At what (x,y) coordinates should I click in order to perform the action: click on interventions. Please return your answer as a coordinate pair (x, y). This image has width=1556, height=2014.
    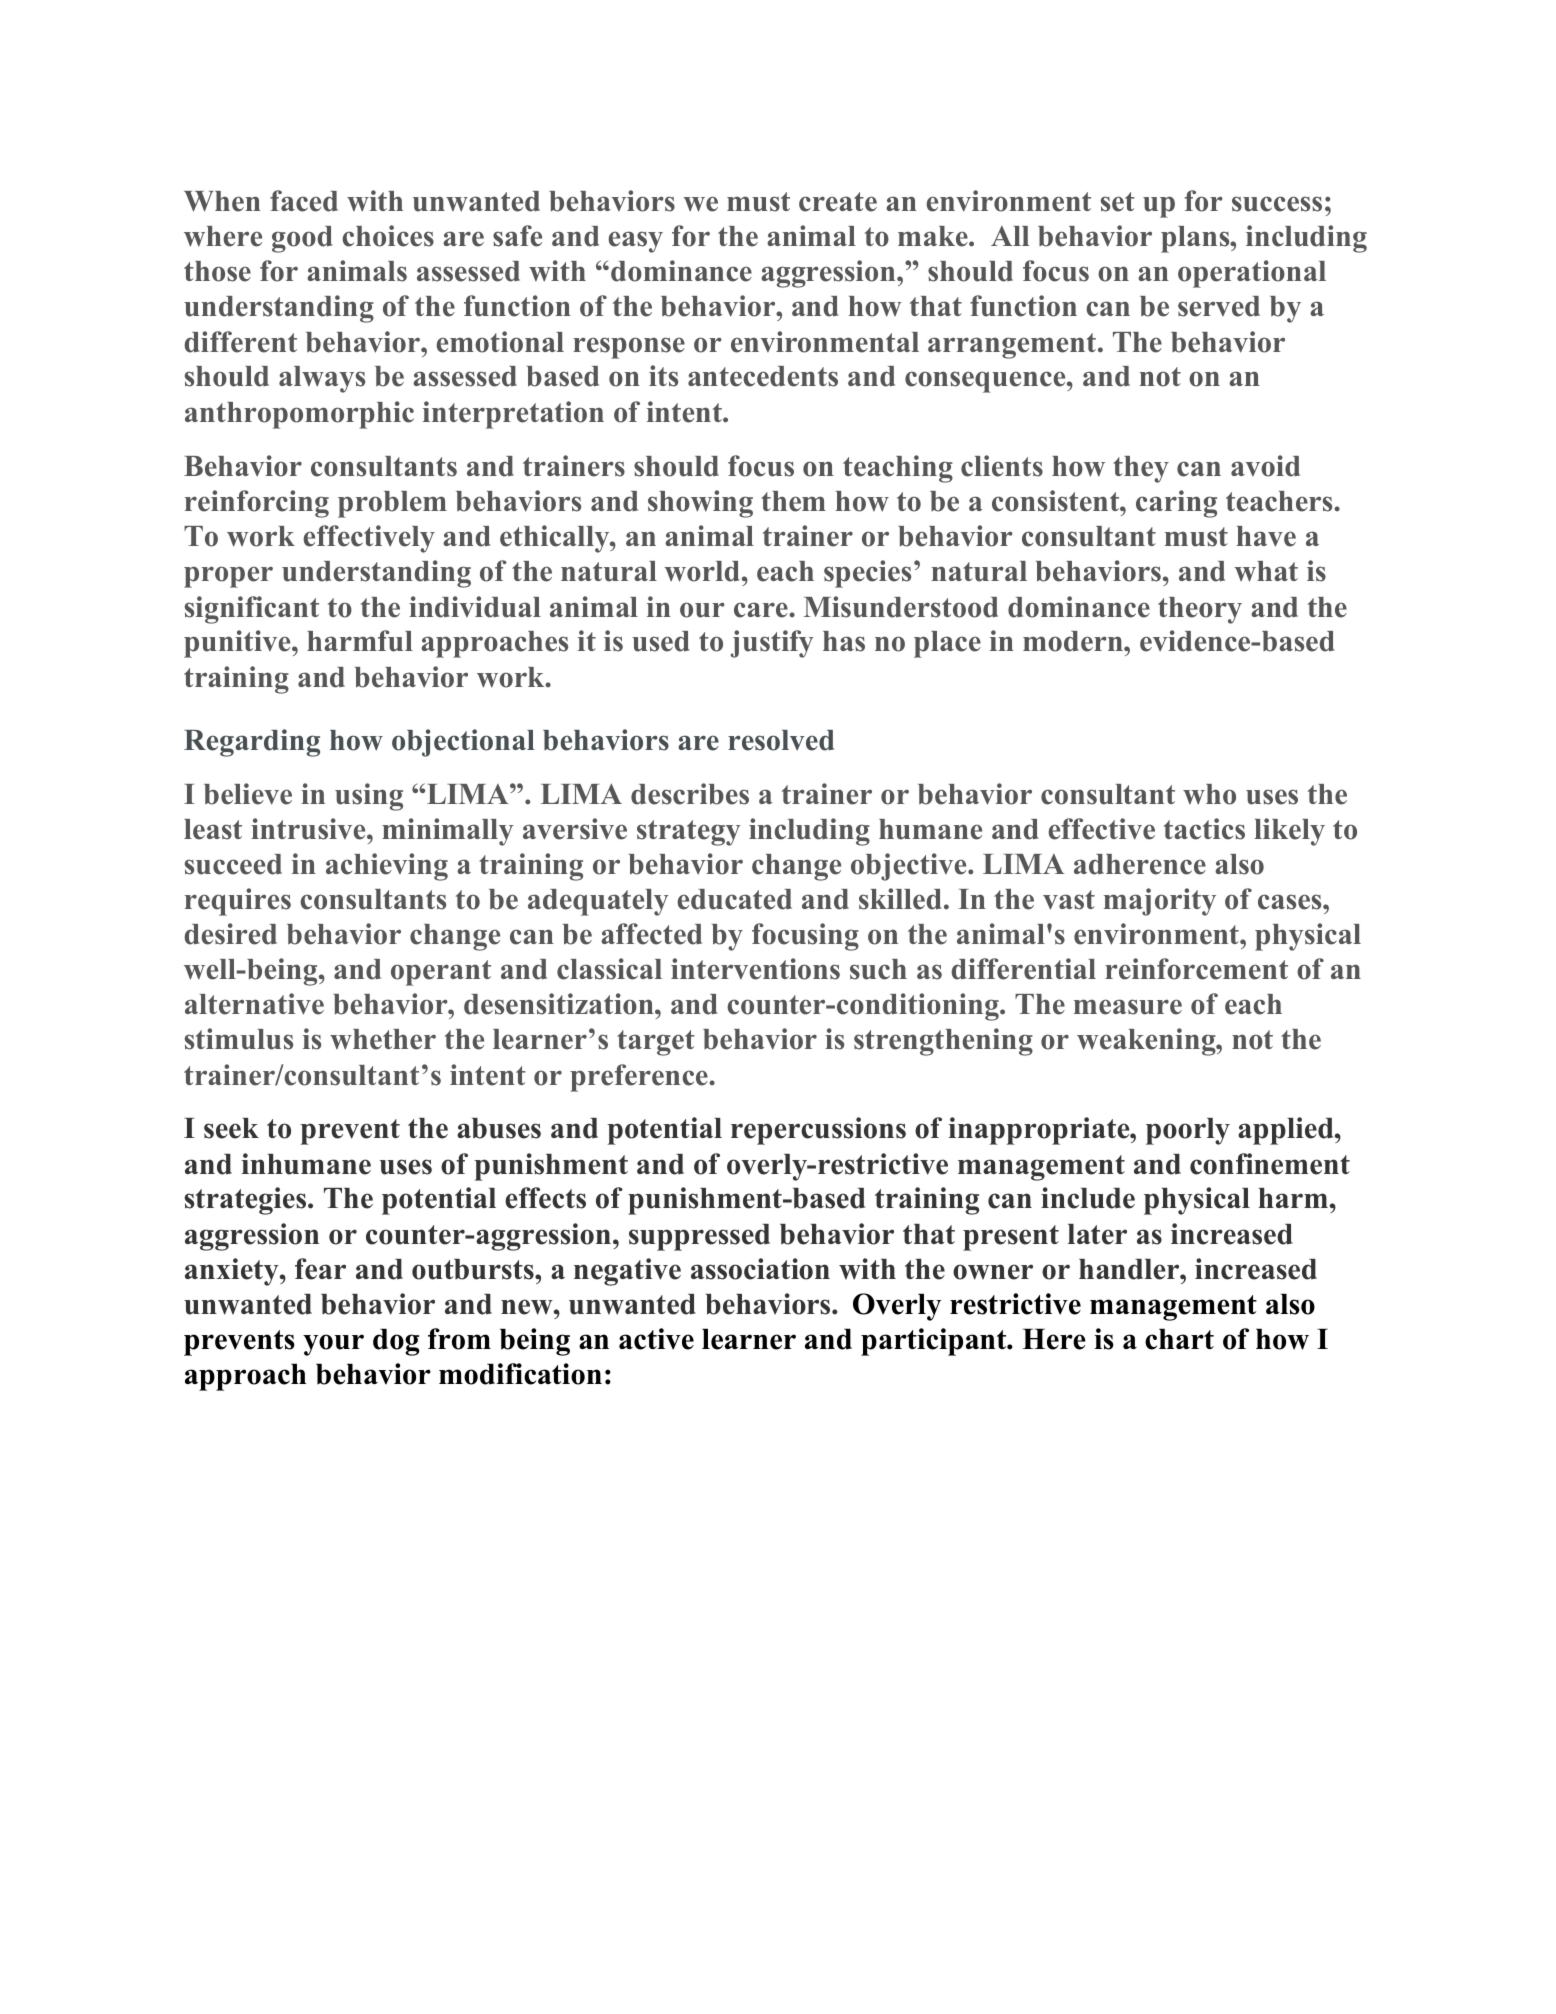
    Looking at the image, I should click on (755, 969).
